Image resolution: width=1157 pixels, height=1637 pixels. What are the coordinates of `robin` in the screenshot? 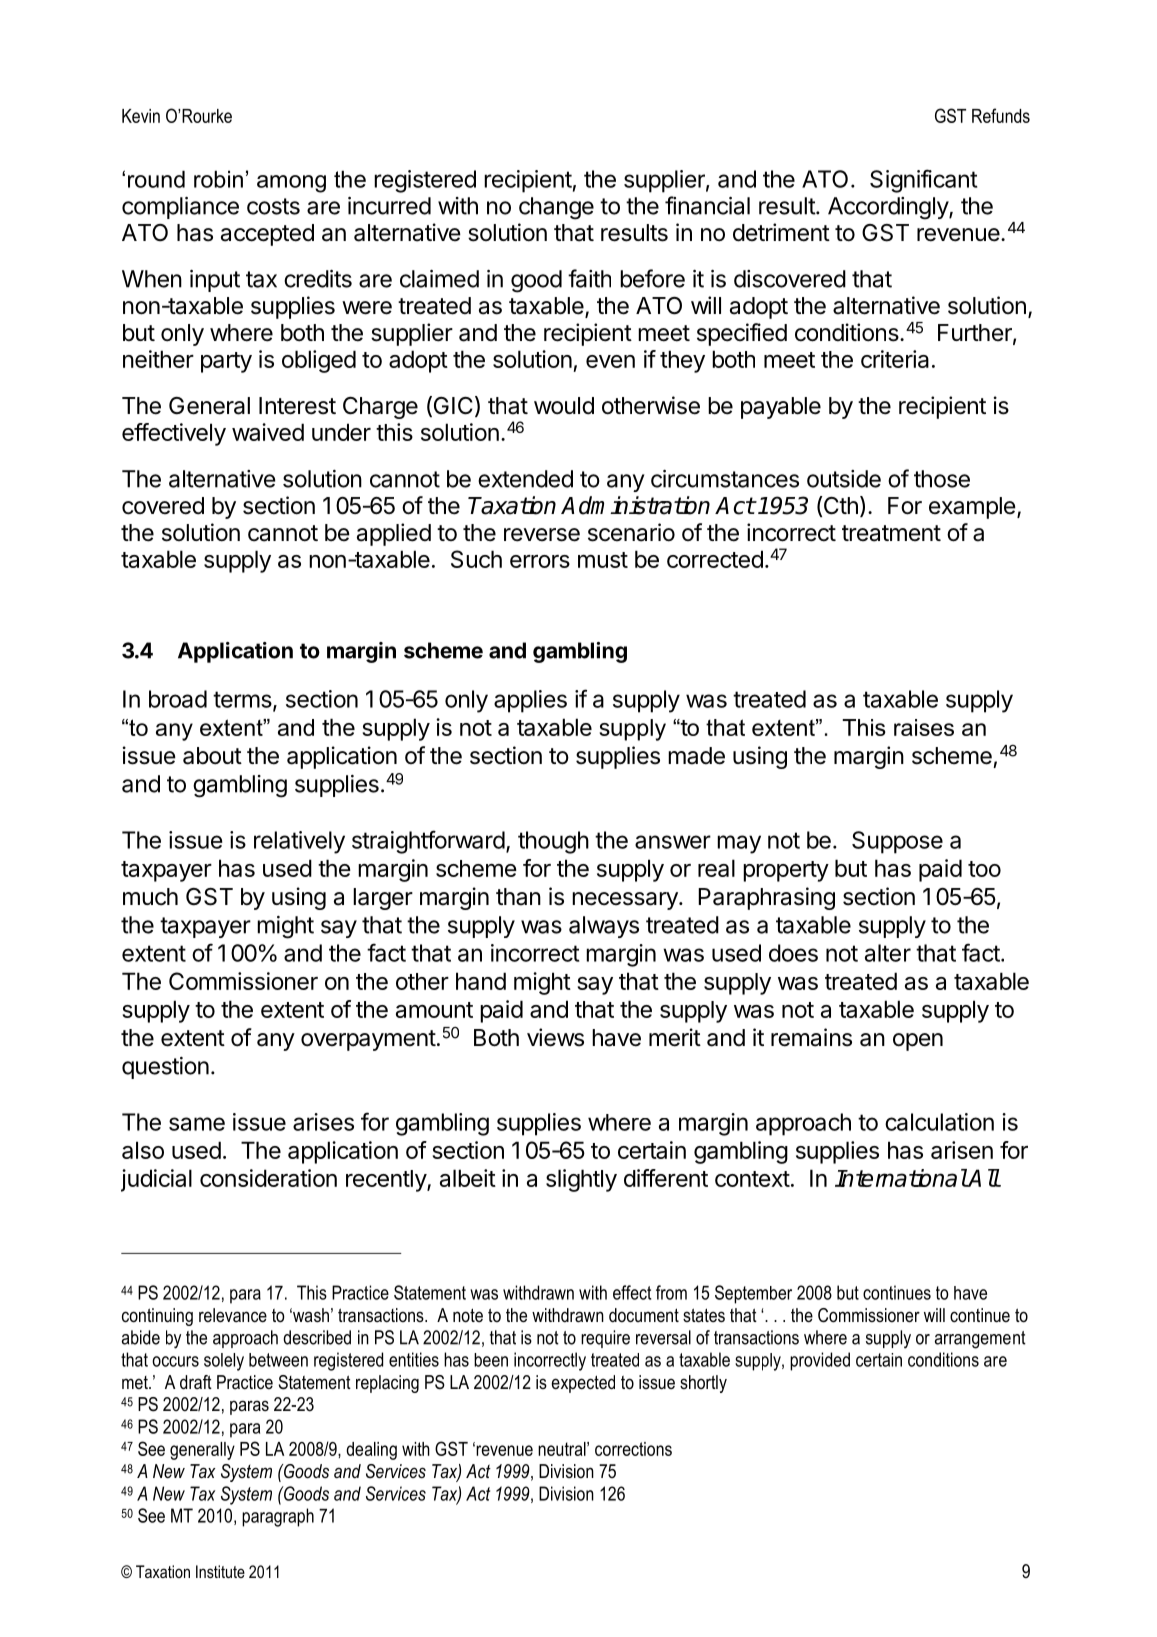 It's located at (218, 179).
